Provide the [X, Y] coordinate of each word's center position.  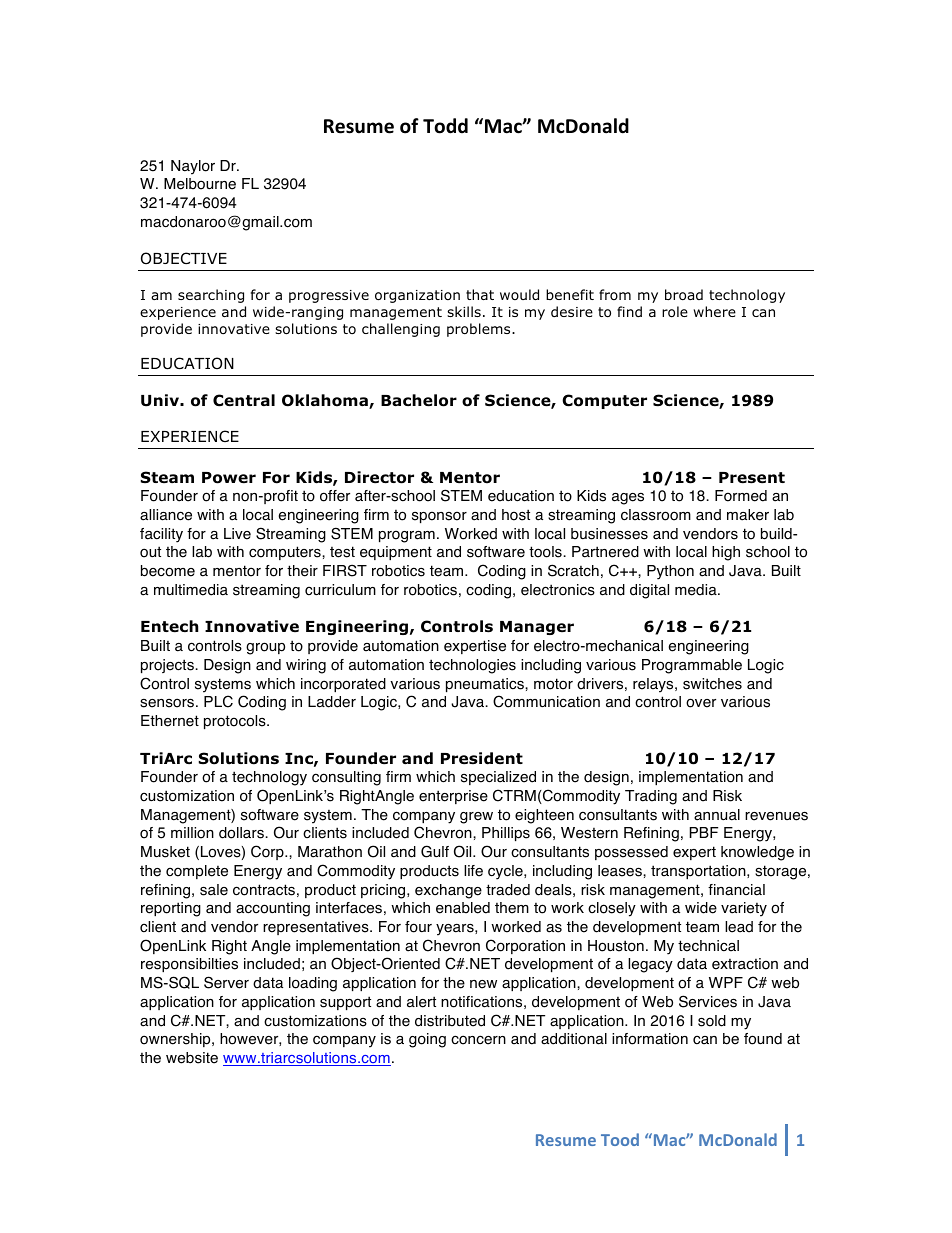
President [482, 758]
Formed [741, 496]
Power [229, 478]
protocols [236, 722]
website [192, 1058]
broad [684, 295]
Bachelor [419, 400]
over [701, 703]
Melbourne [200, 184]
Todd [445, 126]
